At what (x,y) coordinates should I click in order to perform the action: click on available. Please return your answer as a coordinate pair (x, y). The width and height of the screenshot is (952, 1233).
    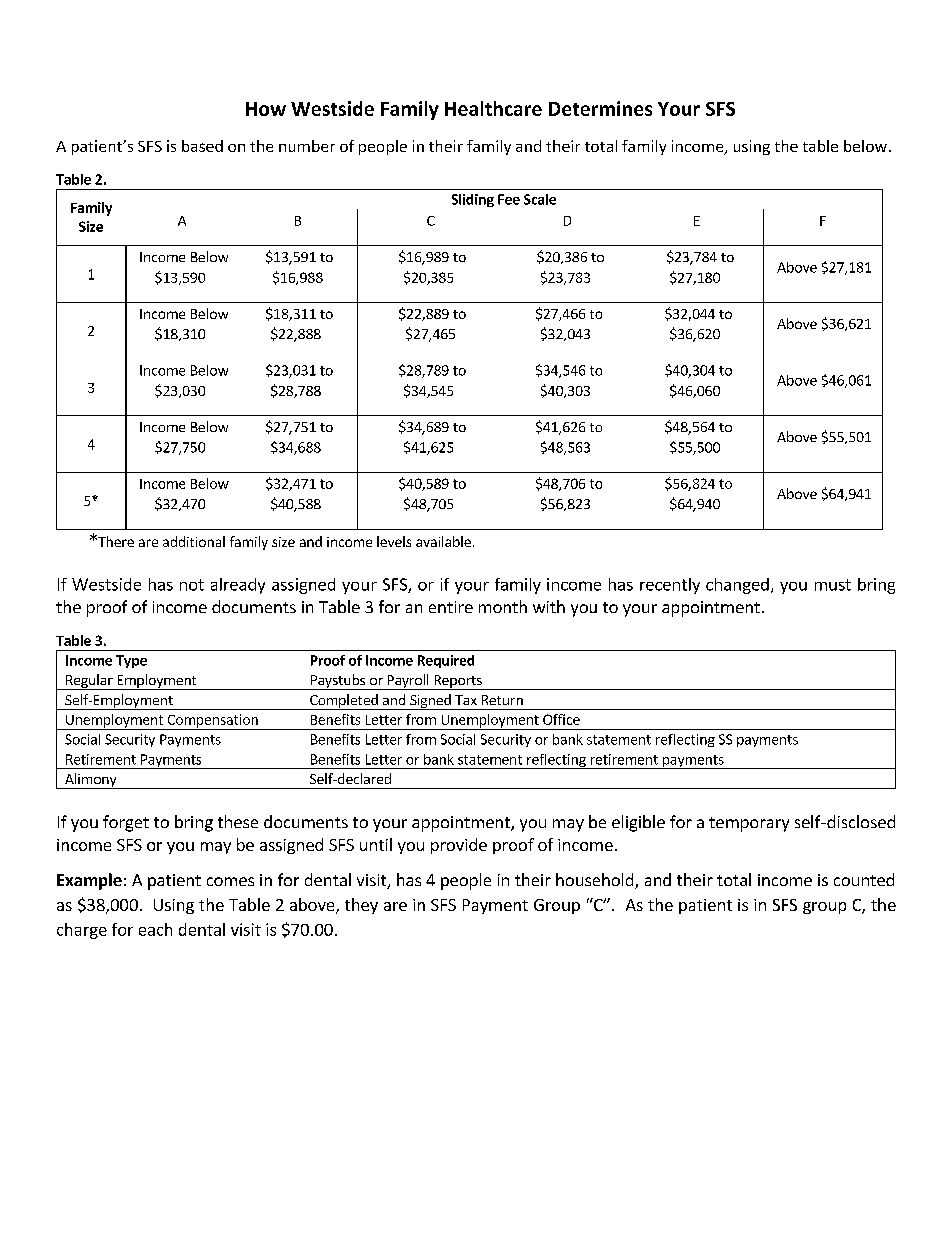
    Looking at the image, I should click on (443, 541).
